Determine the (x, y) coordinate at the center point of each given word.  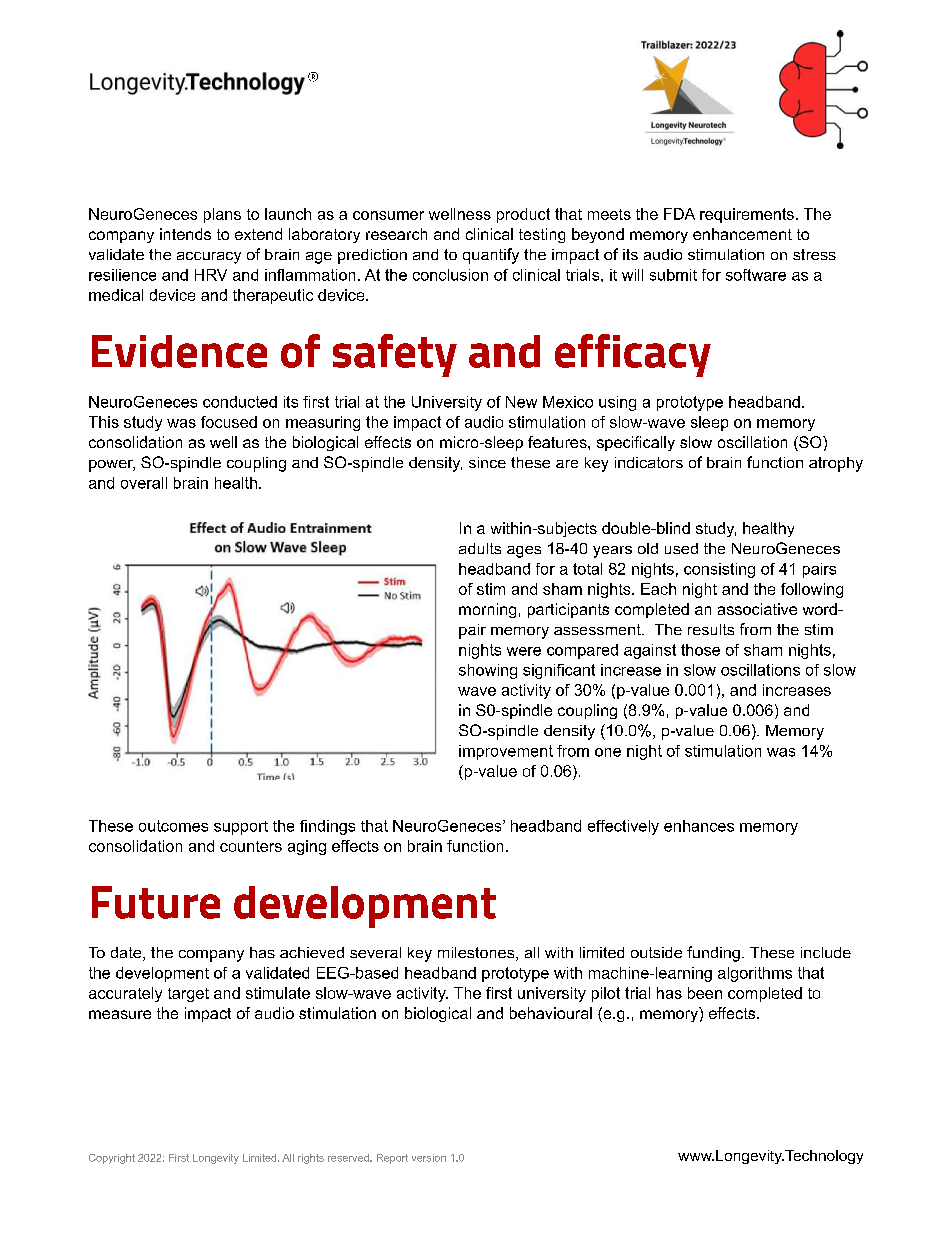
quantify (491, 256)
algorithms (755, 974)
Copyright (112, 1159)
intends (185, 234)
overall (144, 483)
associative (757, 609)
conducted (240, 402)
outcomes (173, 826)
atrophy (836, 464)
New (521, 402)
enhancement (742, 234)
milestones (477, 954)
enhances (699, 826)
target (188, 995)
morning (487, 610)
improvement (506, 752)
